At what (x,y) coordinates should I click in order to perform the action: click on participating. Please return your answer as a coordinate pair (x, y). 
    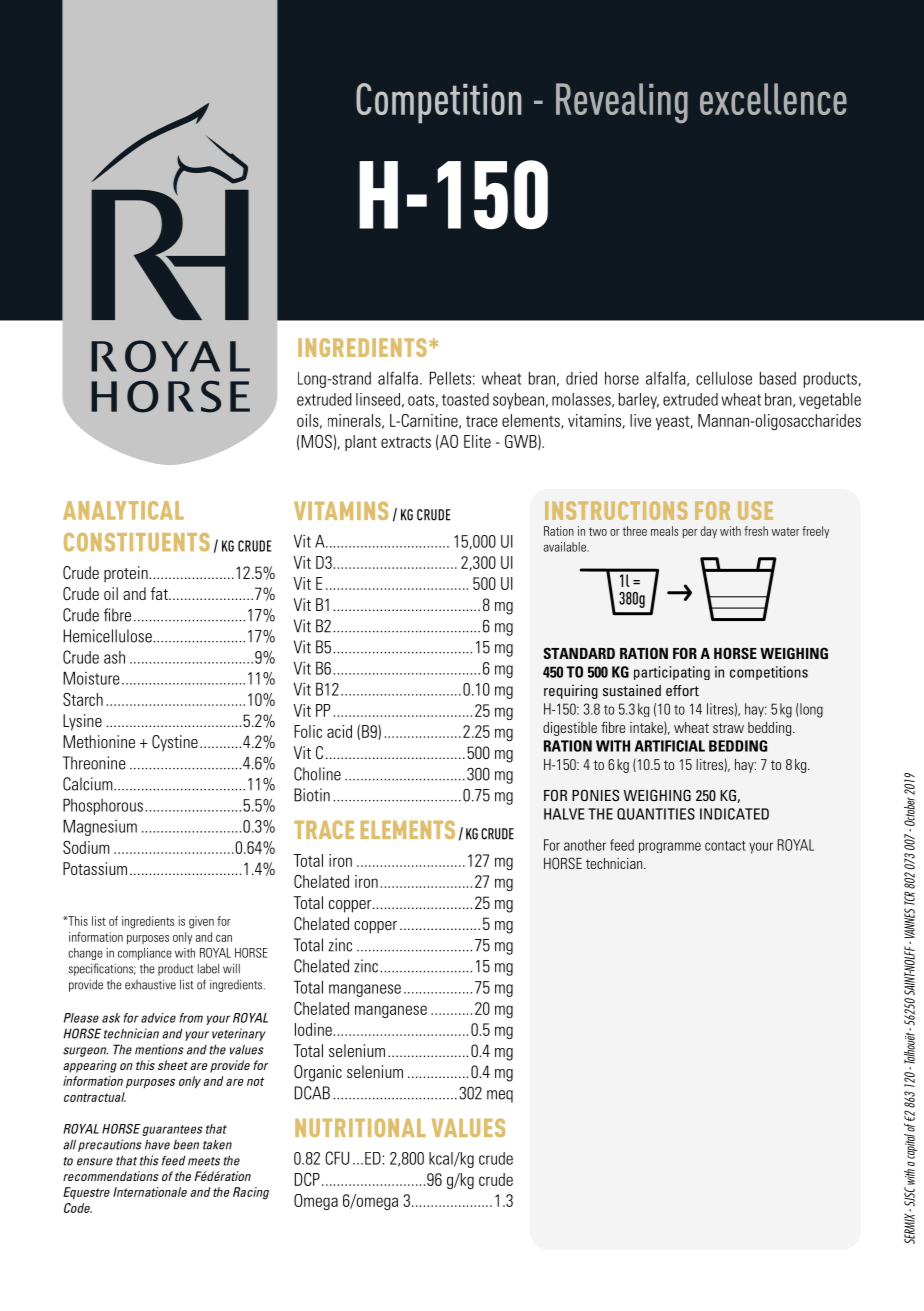
    Looking at the image, I should click on (672, 673).
